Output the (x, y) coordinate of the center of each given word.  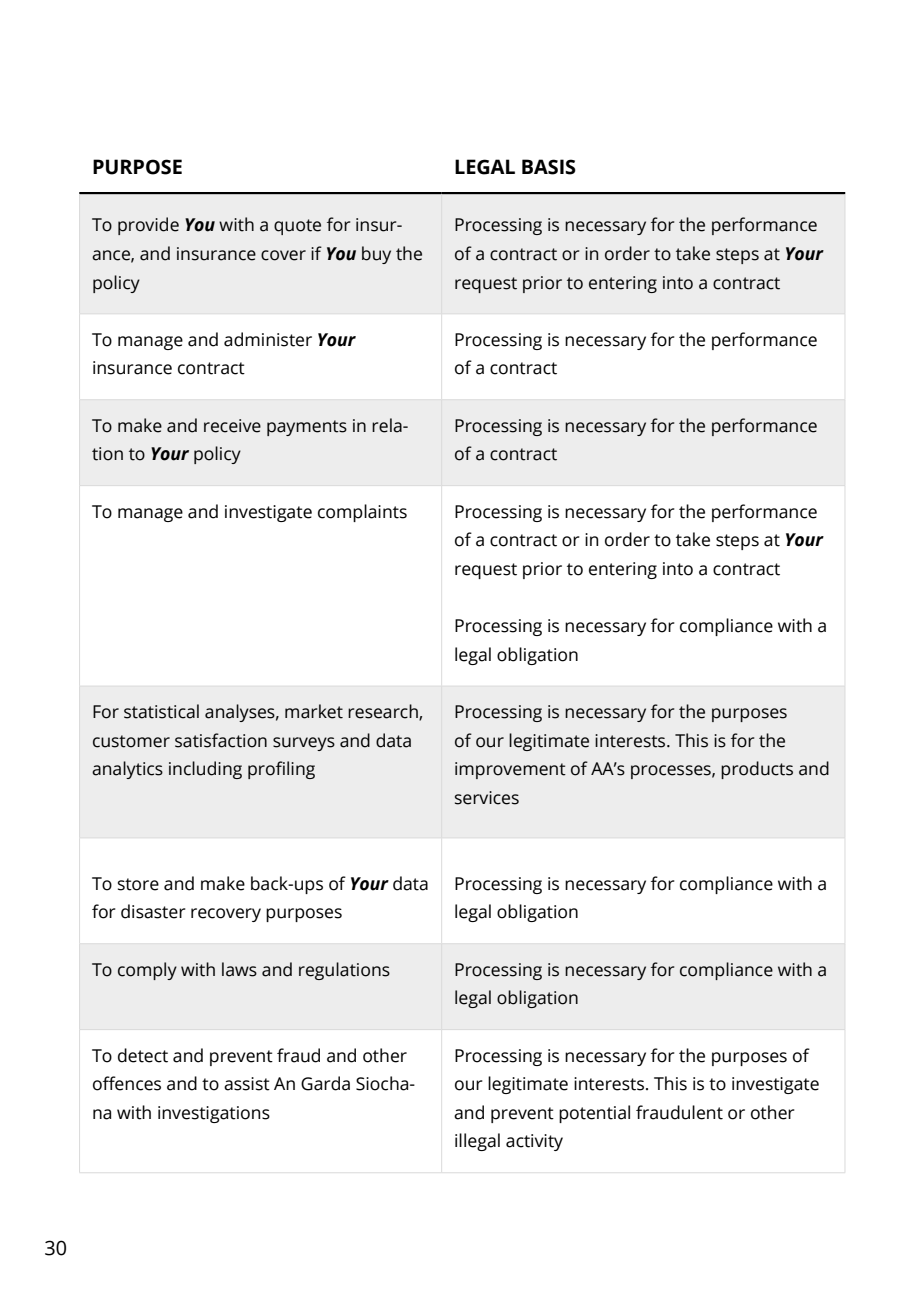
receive (232, 426)
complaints (362, 513)
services (487, 798)
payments (307, 428)
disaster (153, 911)
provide (148, 226)
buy (376, 255)
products (757, 770)
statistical (161, 711)
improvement (510, 770)
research (384, 712)
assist (247, 1084)
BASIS (549, 167)
